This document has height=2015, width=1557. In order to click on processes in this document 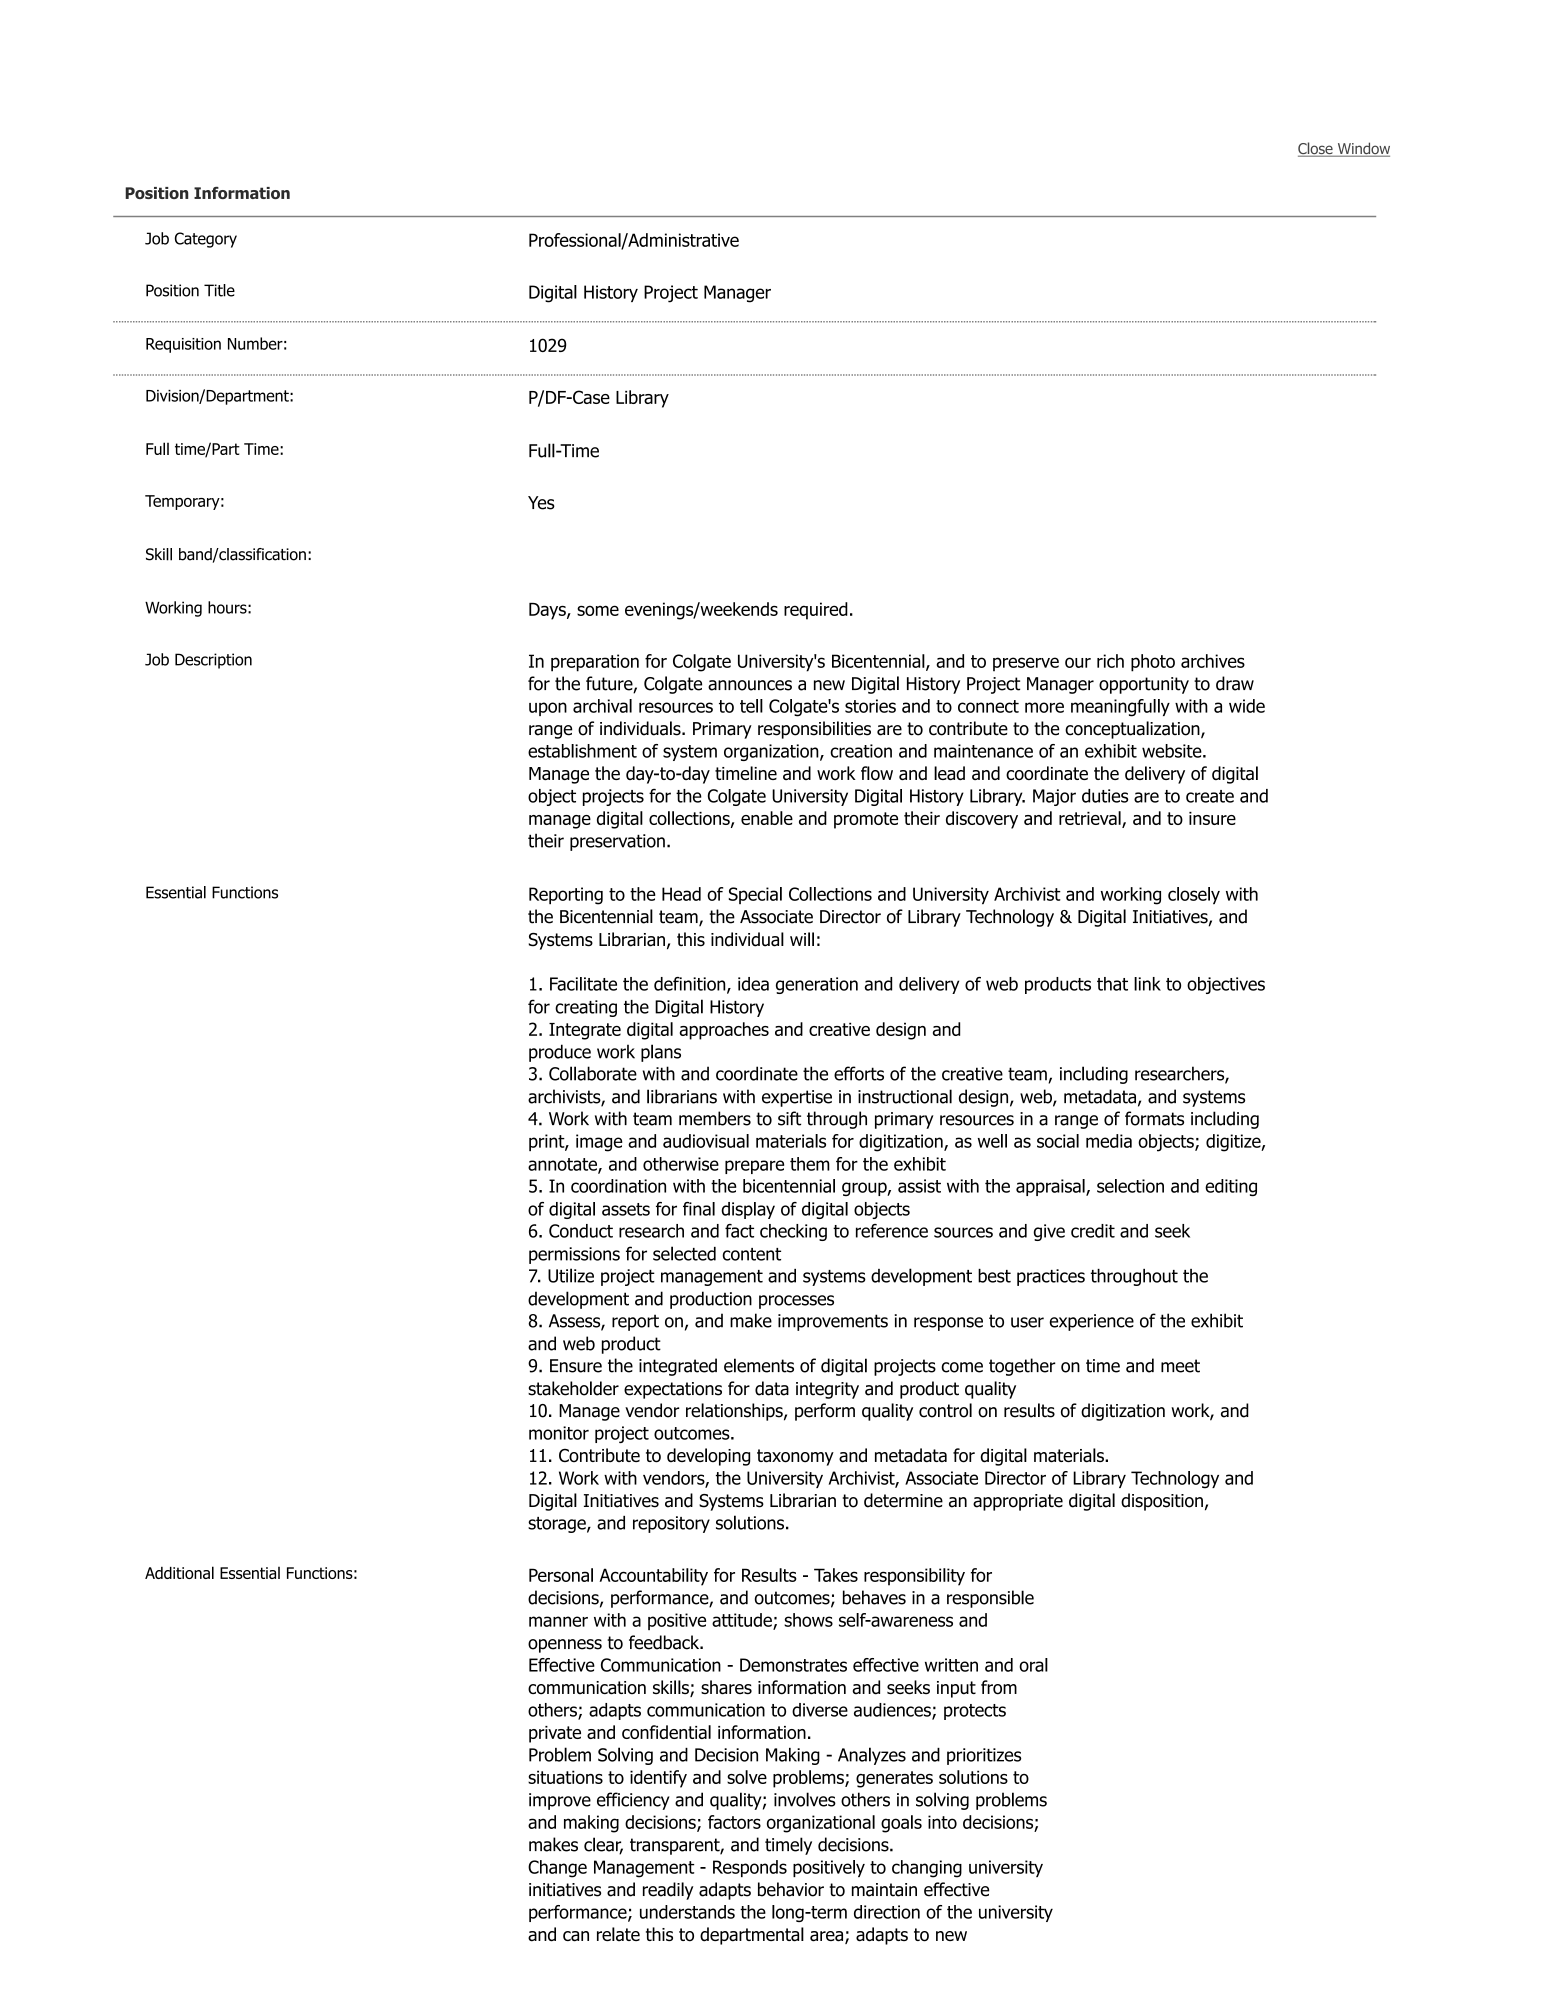, I will do `click(796, 1302)`.
